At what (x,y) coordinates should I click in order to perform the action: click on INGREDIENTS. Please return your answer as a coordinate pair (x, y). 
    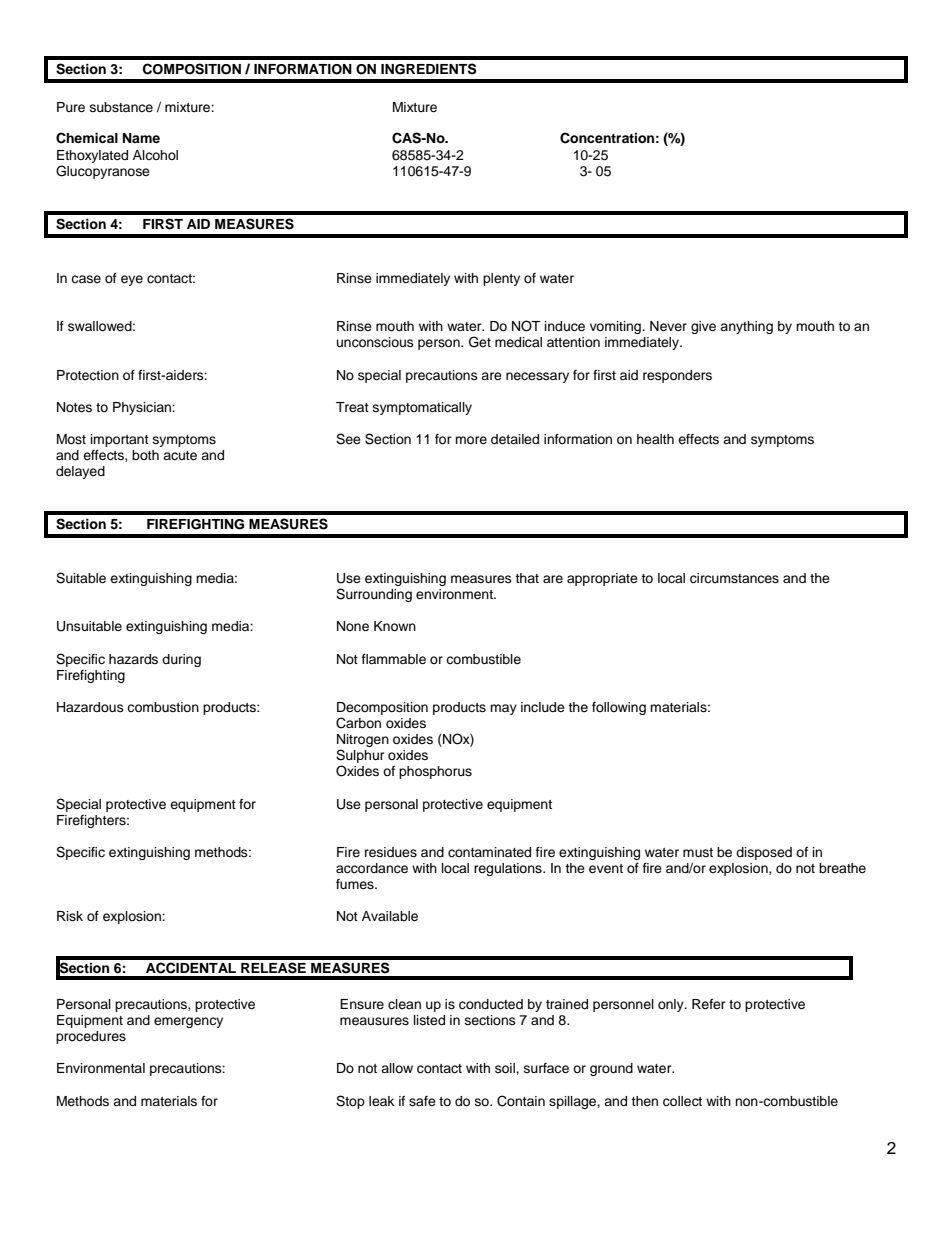
    Looking at the image, I should click on (429, 69).
